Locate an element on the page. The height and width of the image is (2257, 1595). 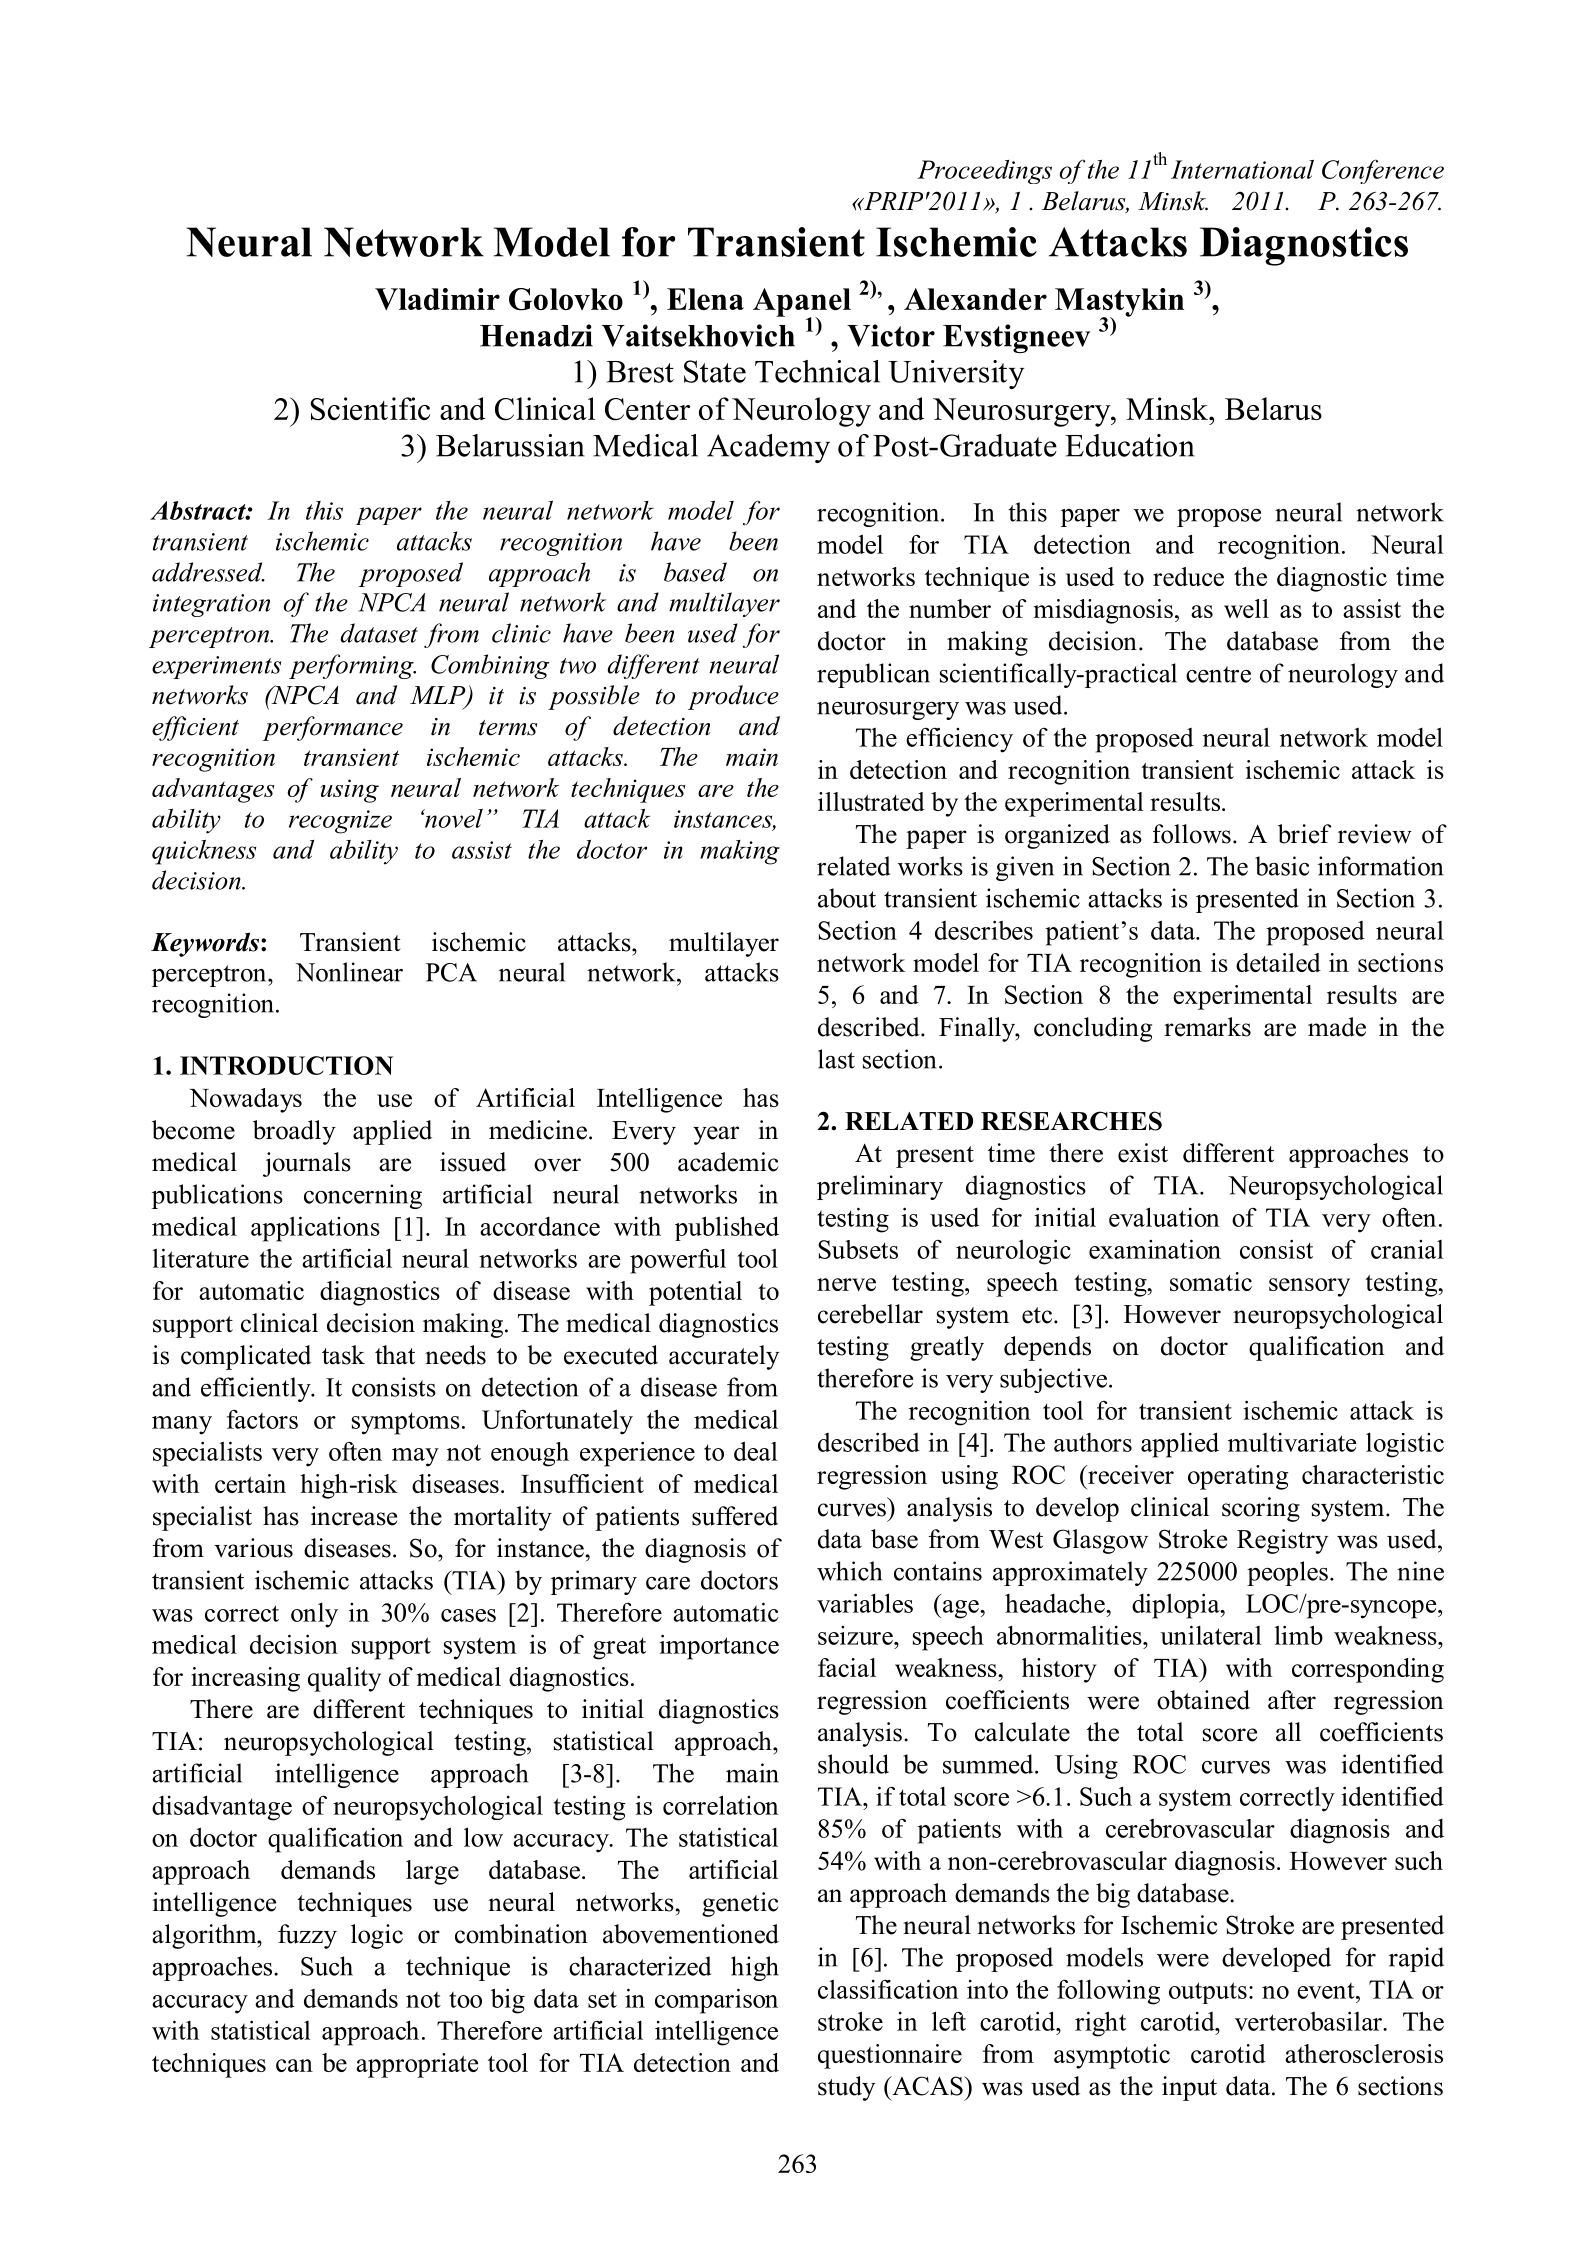
exist is located at coordinates (1143, 1153).
